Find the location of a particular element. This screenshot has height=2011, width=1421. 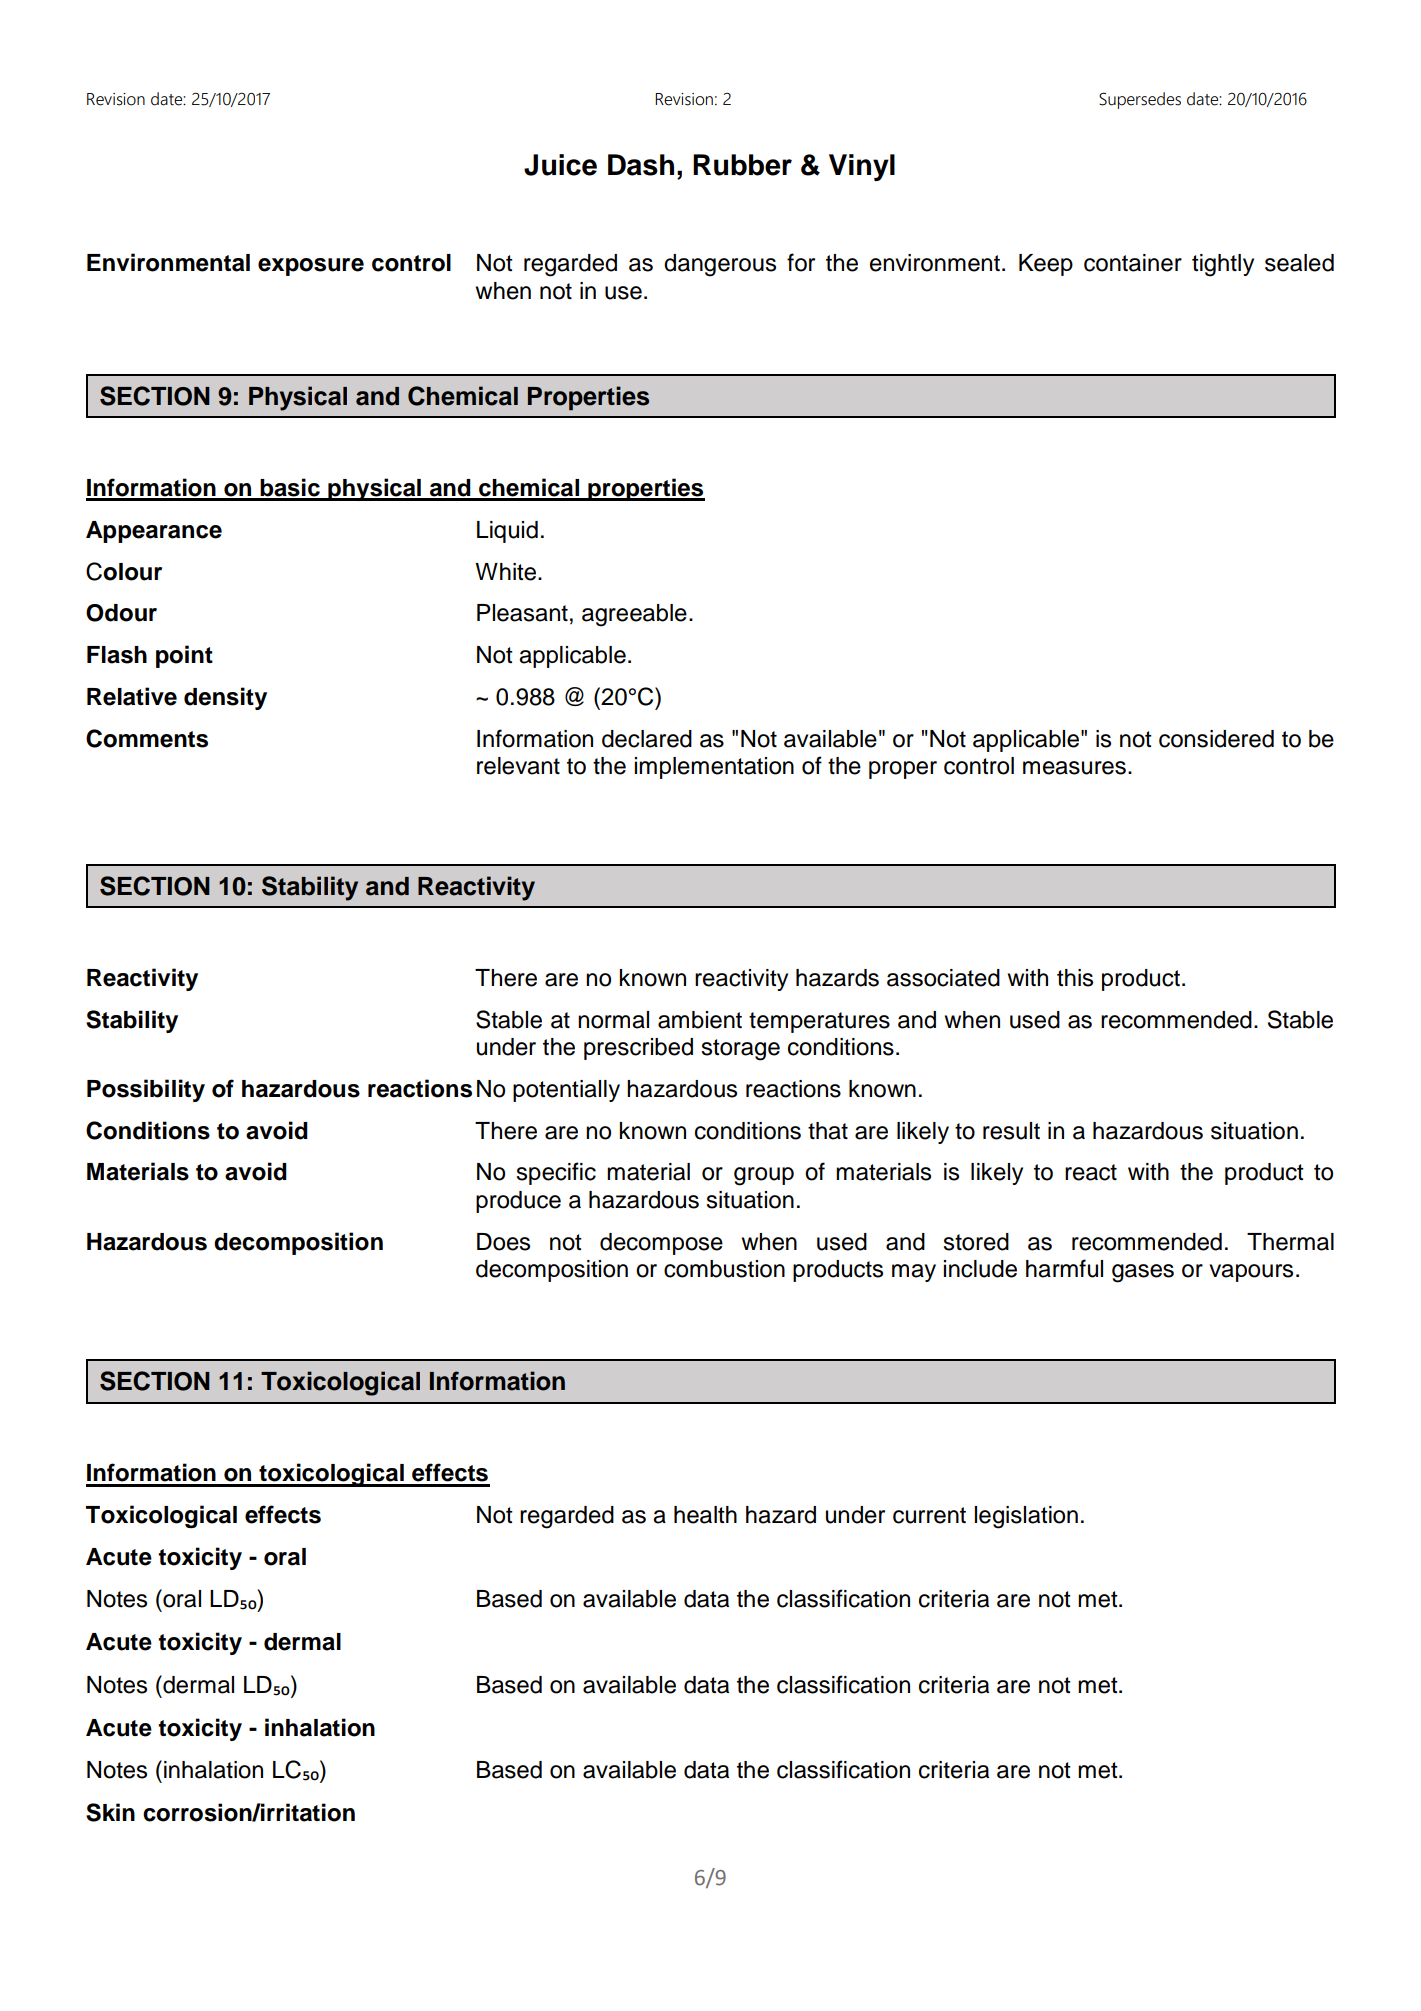

legislation is located at coordinates (1026, 1517).
